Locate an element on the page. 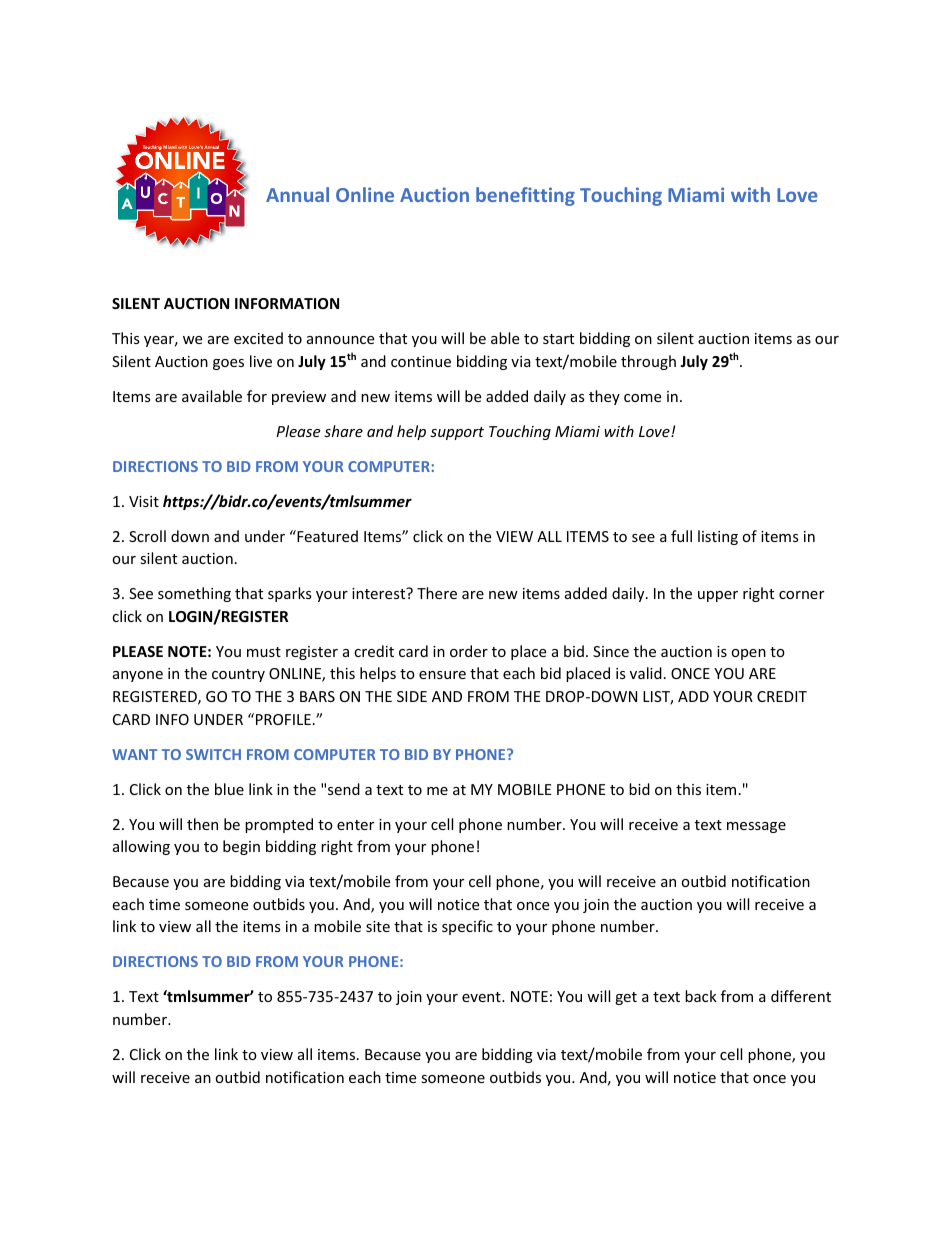  blue is located at coordinates (229, 789).
